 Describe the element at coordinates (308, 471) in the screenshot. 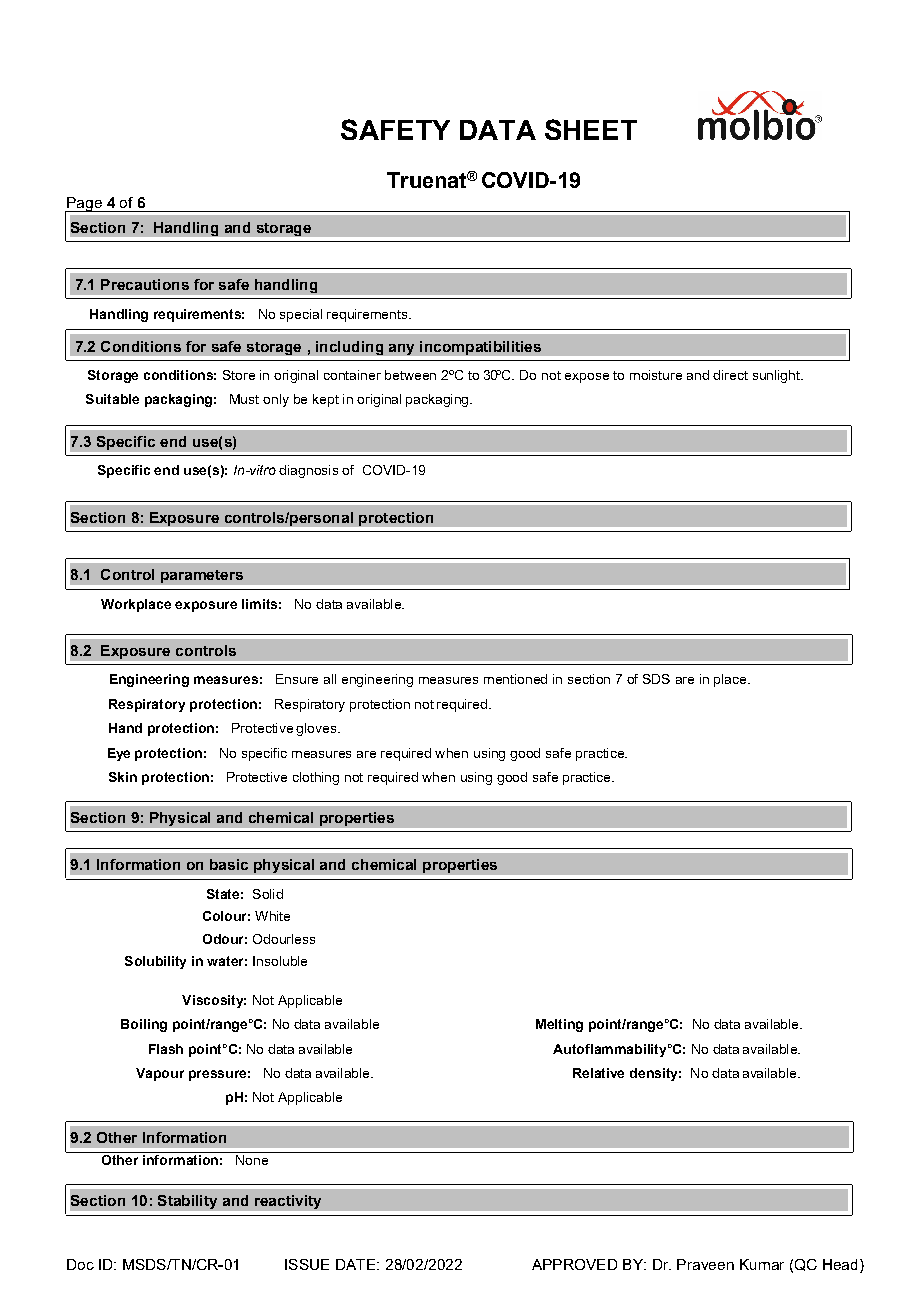

I see `diagnosis` at that location.
